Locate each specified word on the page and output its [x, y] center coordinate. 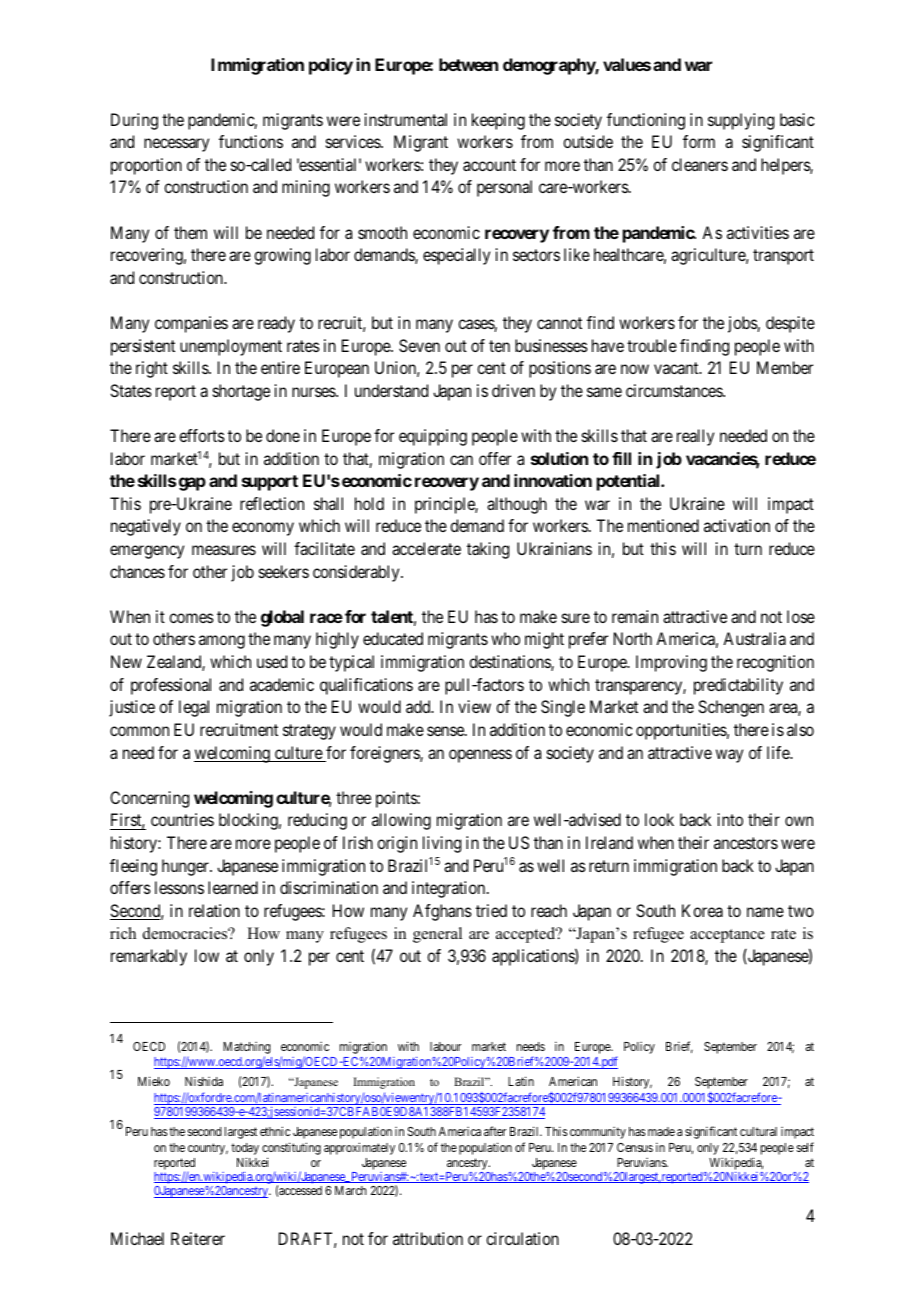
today [245, 1150]
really [695, 437]
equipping [433, 437]
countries [182, 819]
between [468, 64]
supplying [741, 121]
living [442, 844]
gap [192, 484]
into [730, 819]
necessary [176, 145]
